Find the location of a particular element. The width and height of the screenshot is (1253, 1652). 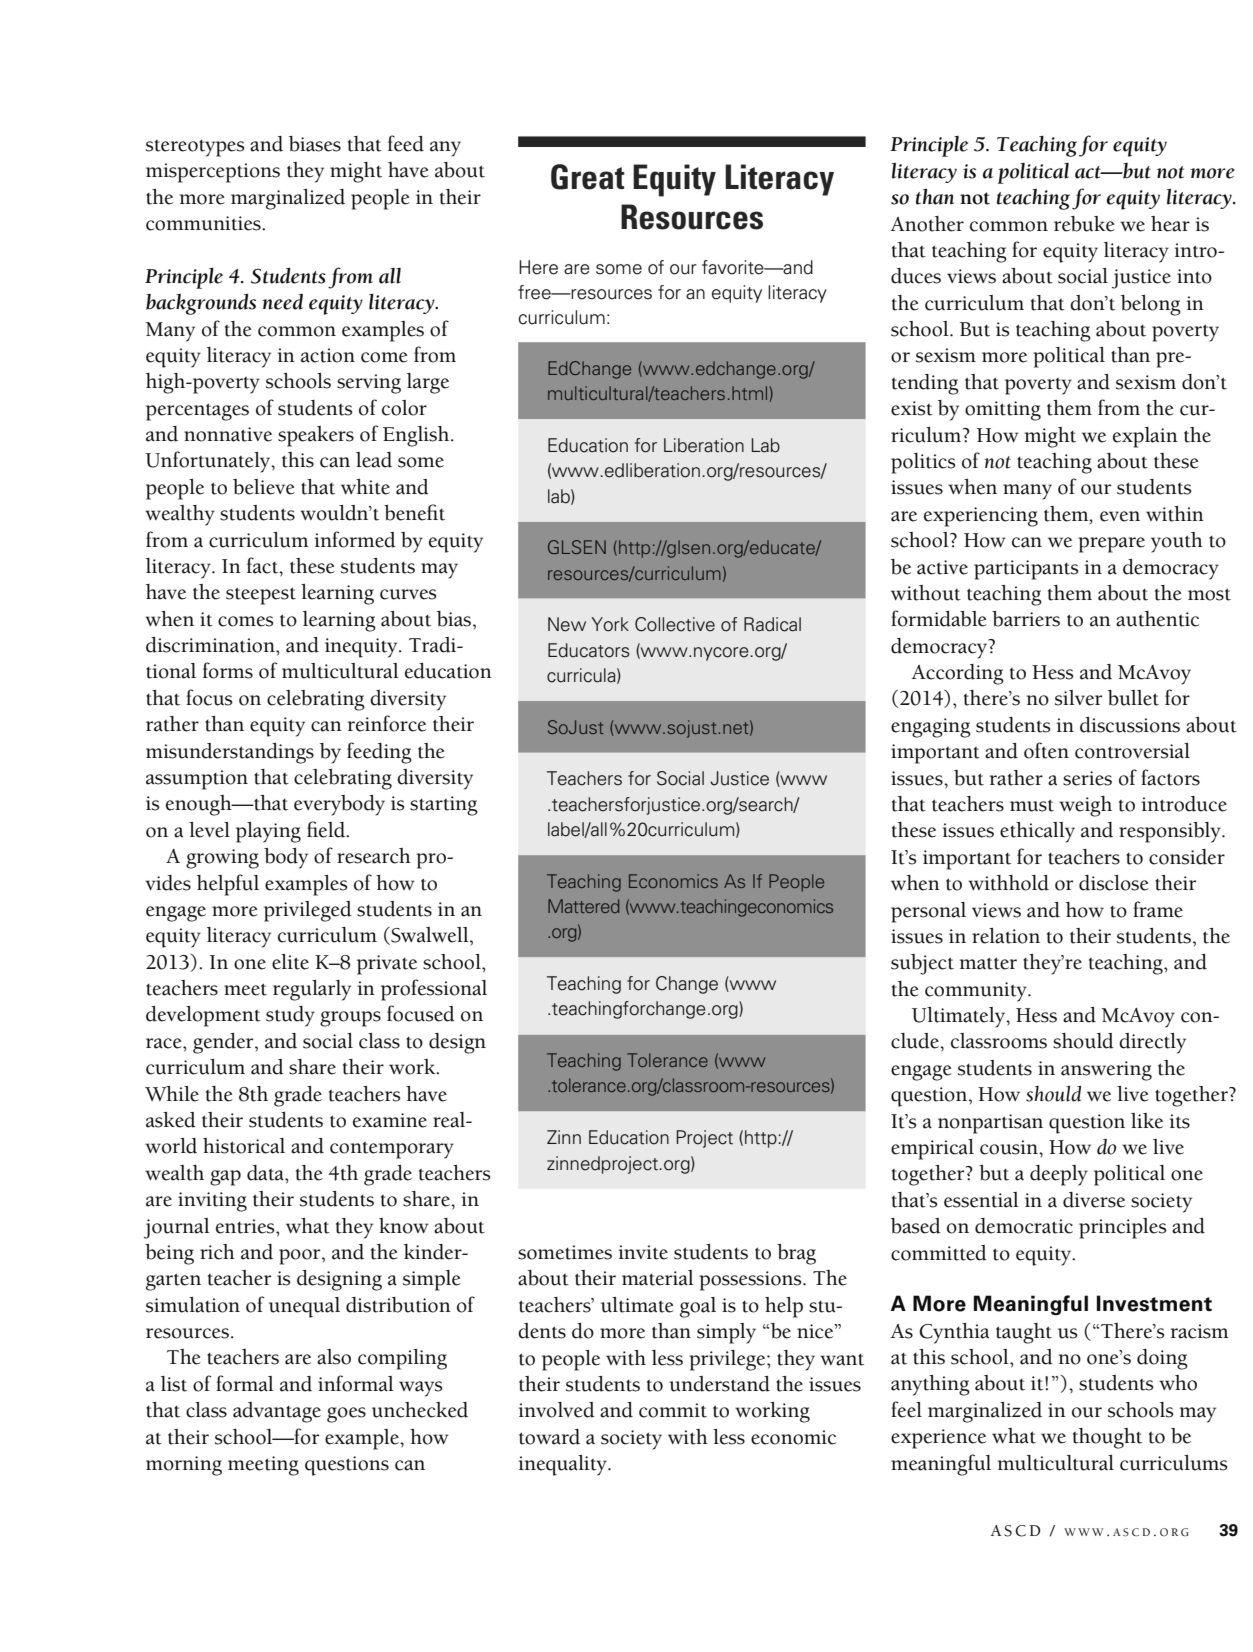

subject is located at coordinates (922, 964).
